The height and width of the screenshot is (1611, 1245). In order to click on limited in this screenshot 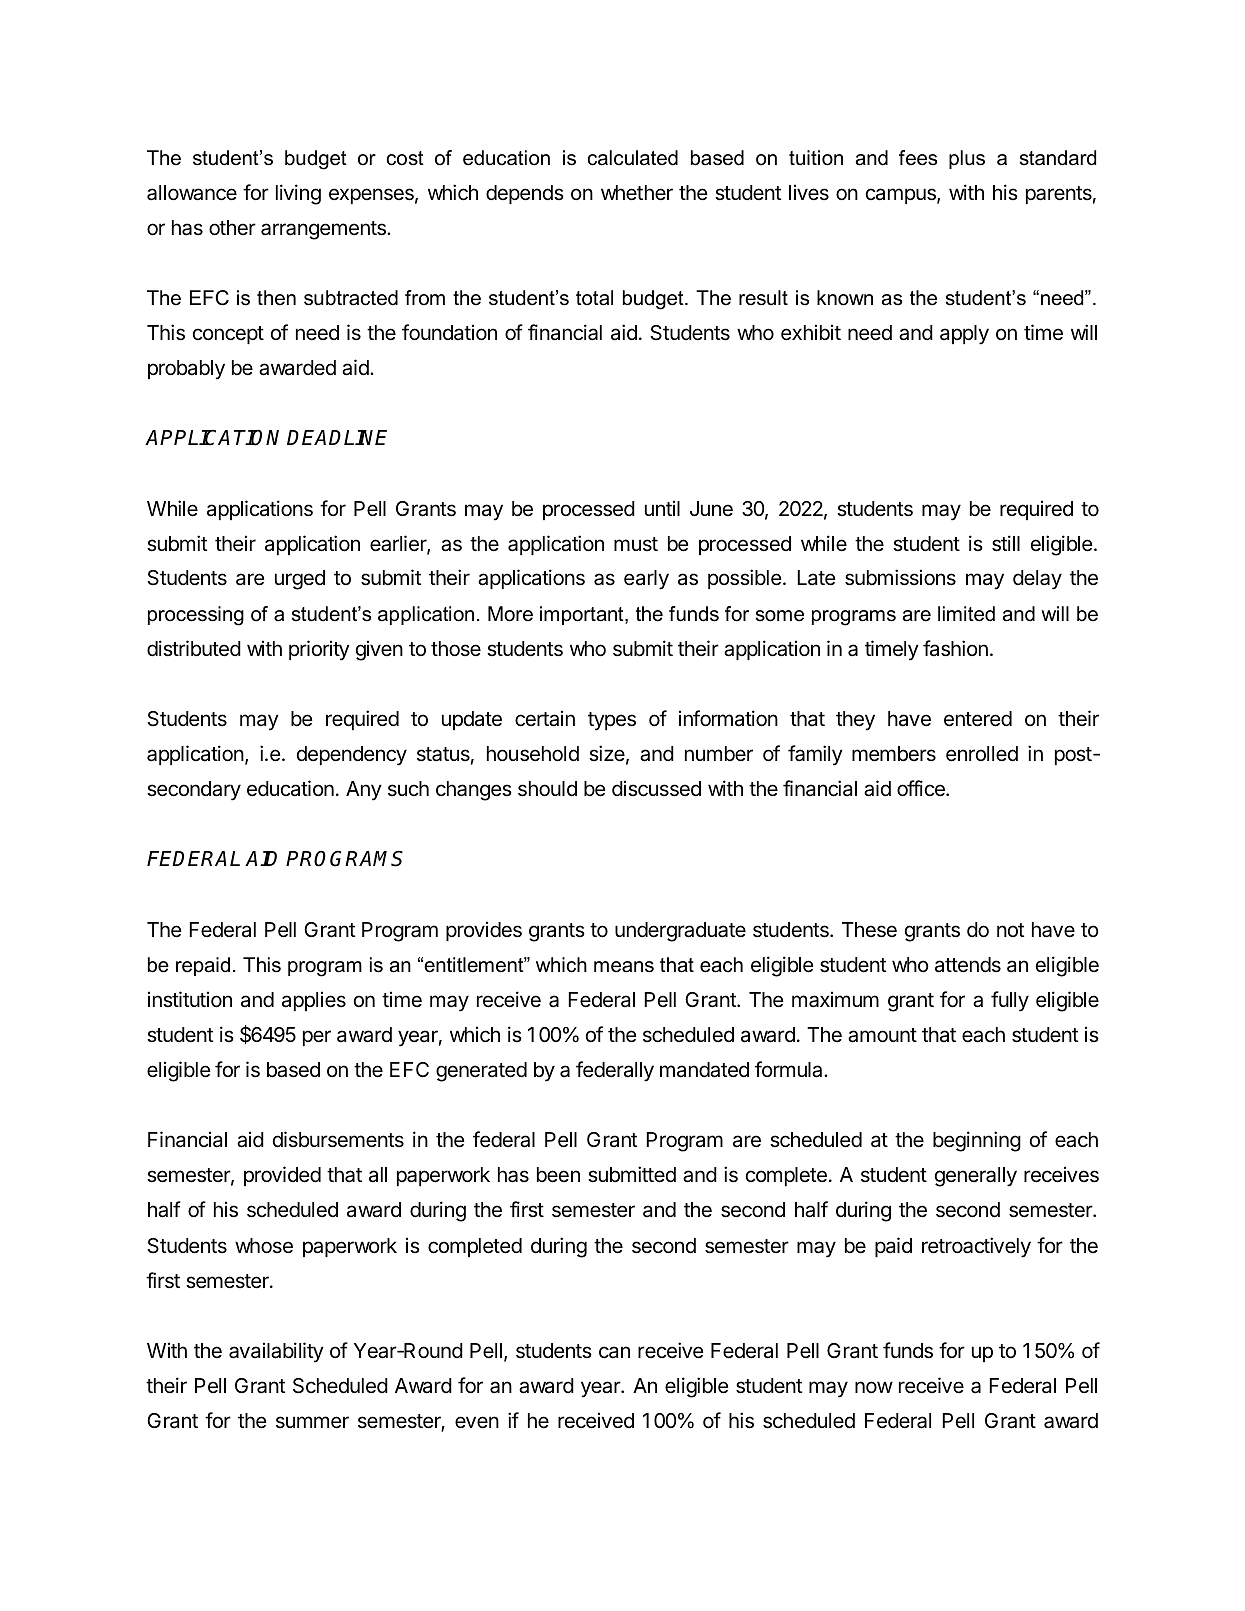, I will do `click(966, 614)`.
